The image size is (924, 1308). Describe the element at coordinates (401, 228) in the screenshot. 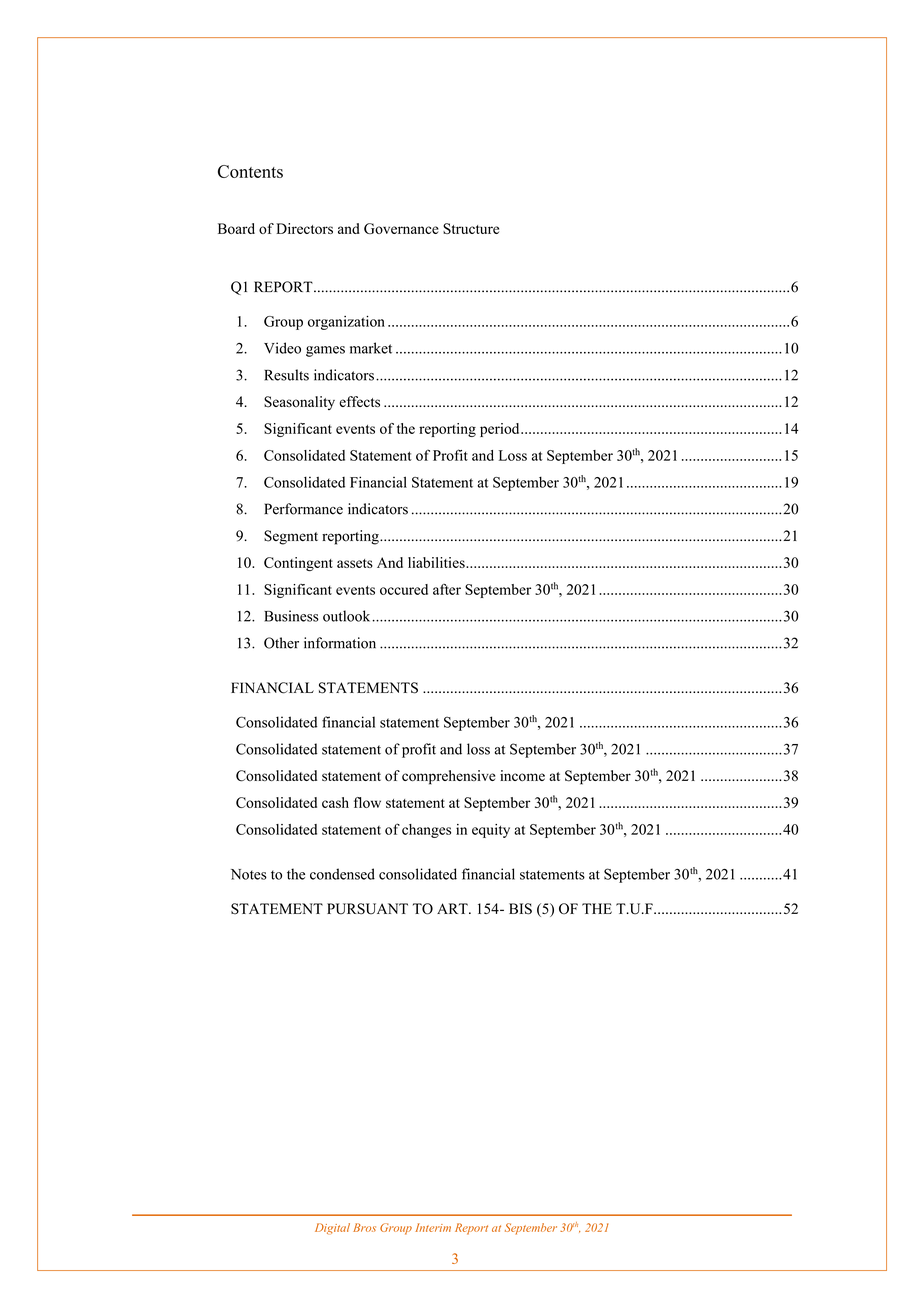

I see `Governance` at that location.
